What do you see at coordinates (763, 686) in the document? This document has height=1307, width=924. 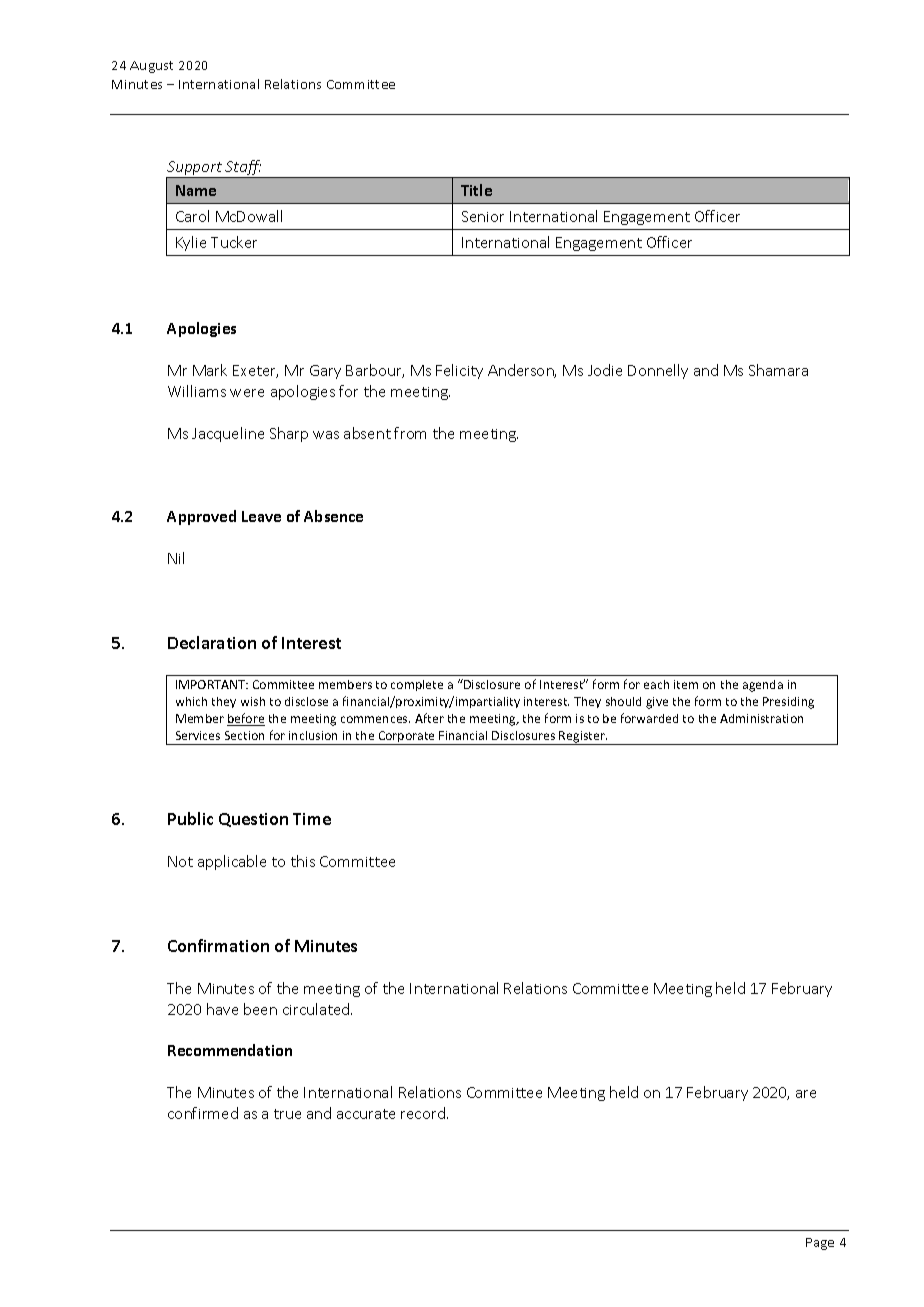 I see `agenda` at bounding box center [763, 686].
